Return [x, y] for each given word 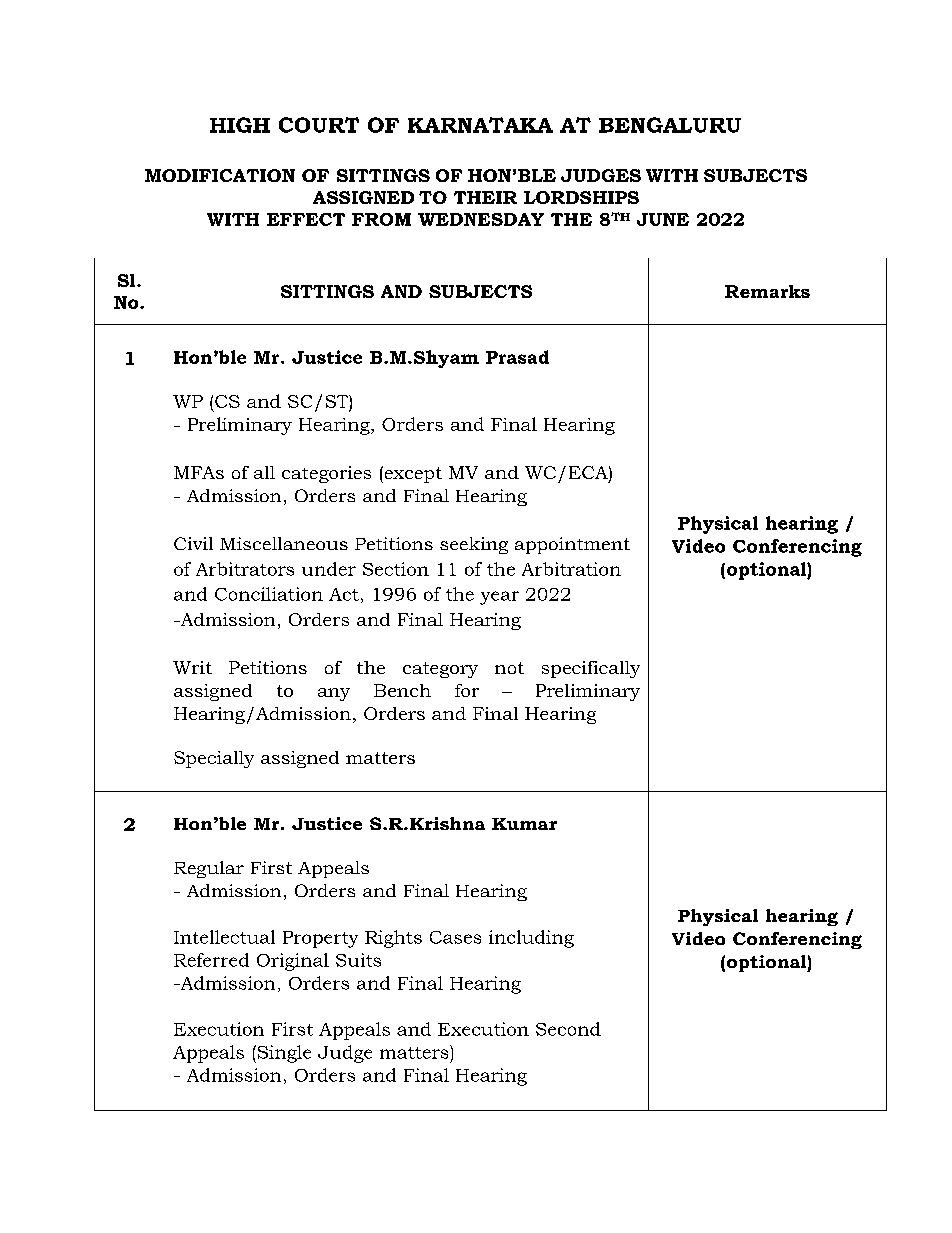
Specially [214, 759]
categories [326, 474]
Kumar [524, 824]
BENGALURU [670, 125]
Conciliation [269, 594]
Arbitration [571, 569]
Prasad [517, 357]
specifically [591, 669]
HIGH [240, 125]
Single [283, 1054]
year [499, 598]
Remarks [767, 291]
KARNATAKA [480, 125]
